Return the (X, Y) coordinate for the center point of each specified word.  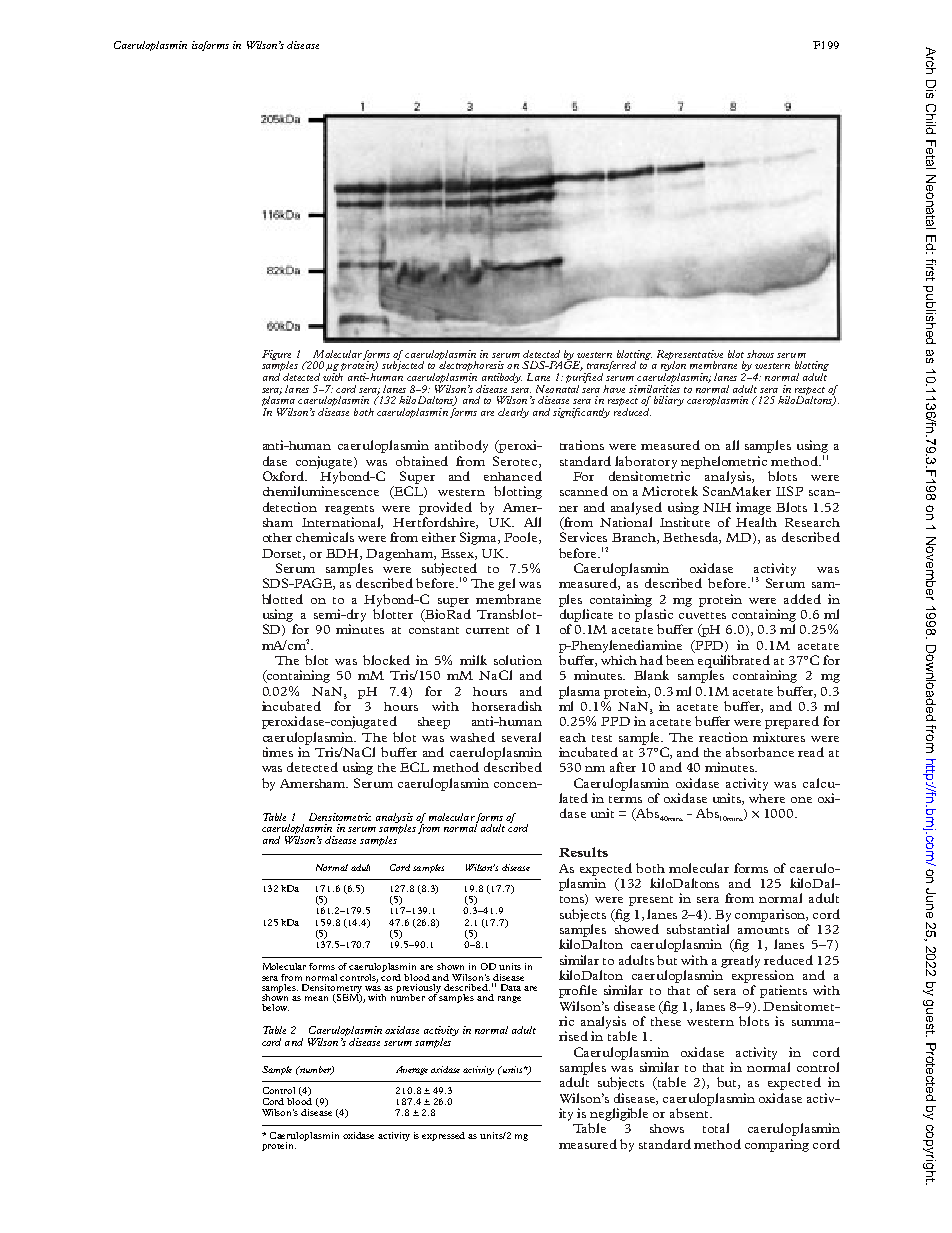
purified (584, 378)
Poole (522, 538)
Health (756, 522)
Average (412, 1070)
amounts (763, 930)
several (521, 737)
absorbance (760, 752)
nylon (673, 366)
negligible (619, 1114)
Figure (276, 356)
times (278, 752)
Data (511, 987)
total (716, 1128)
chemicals (325, 537)
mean (316, 998)
